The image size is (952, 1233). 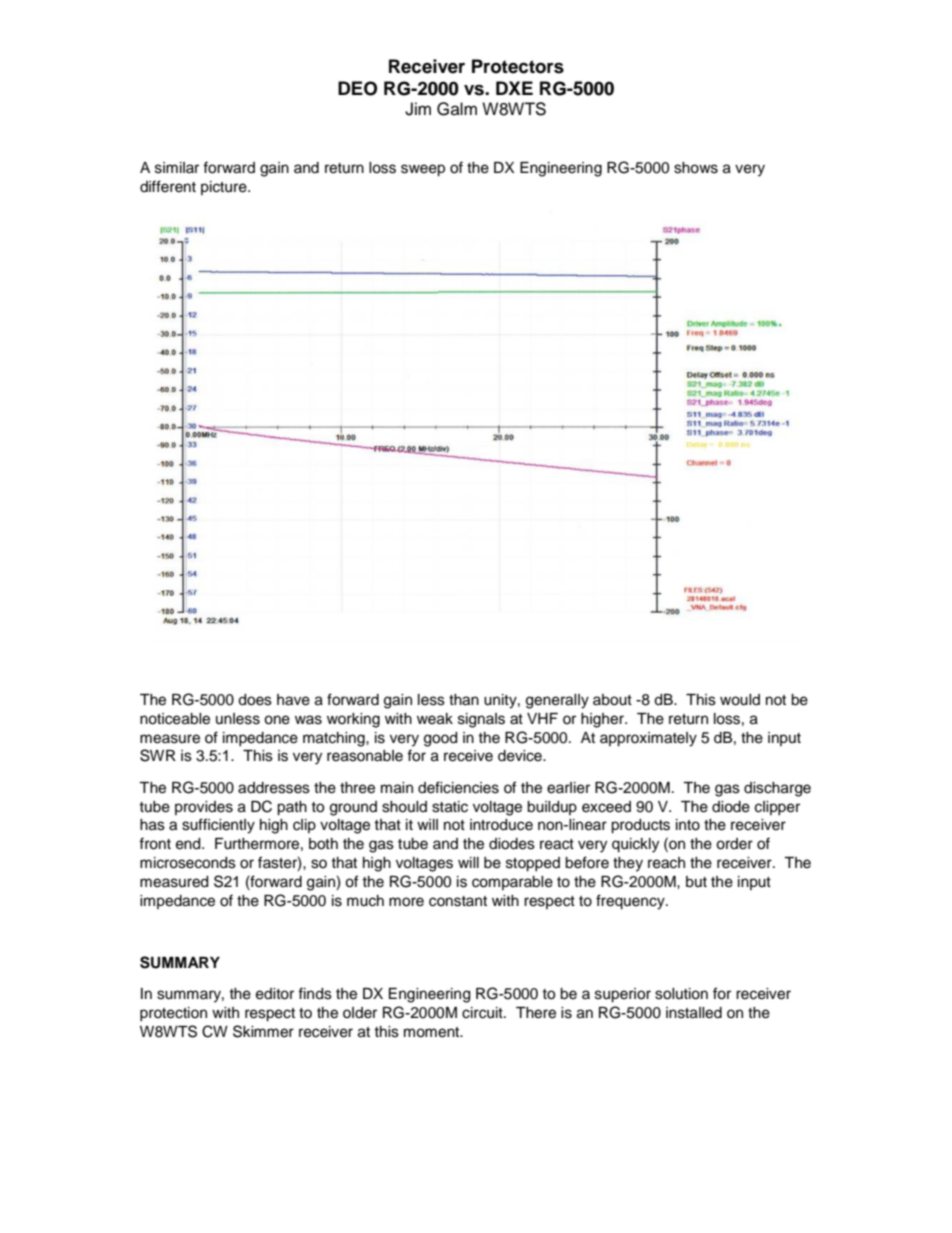 I want to click on similar, so click(x=177, y=168).
